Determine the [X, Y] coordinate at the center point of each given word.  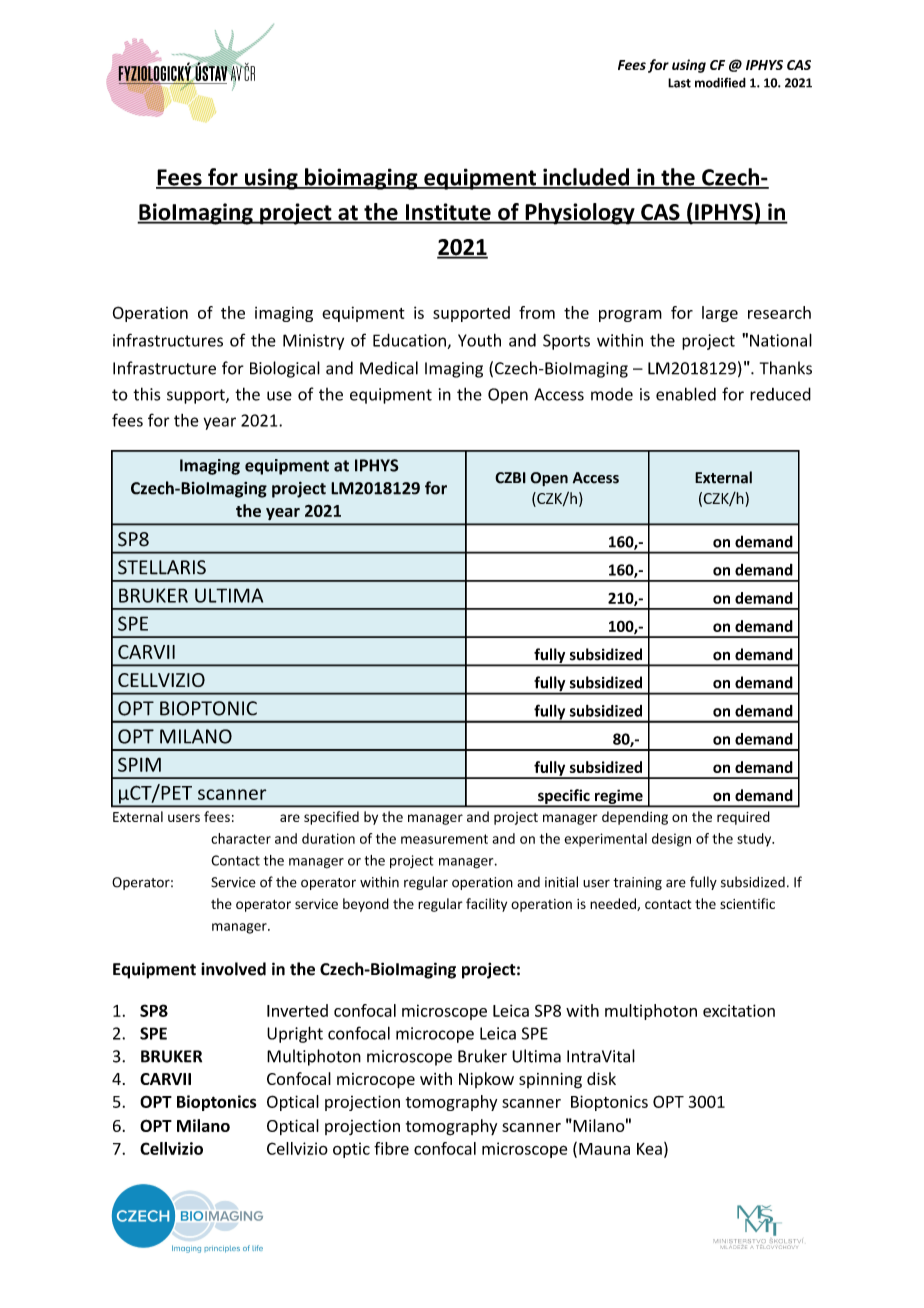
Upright [295, 1034]
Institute [448, 213]
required [743, 818]
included [586, 178]
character [241, 838]
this [146, 394]
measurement [444, 839]
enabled [686, 394]
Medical [389, 368]
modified [720, 82]
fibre [391, 1148]
